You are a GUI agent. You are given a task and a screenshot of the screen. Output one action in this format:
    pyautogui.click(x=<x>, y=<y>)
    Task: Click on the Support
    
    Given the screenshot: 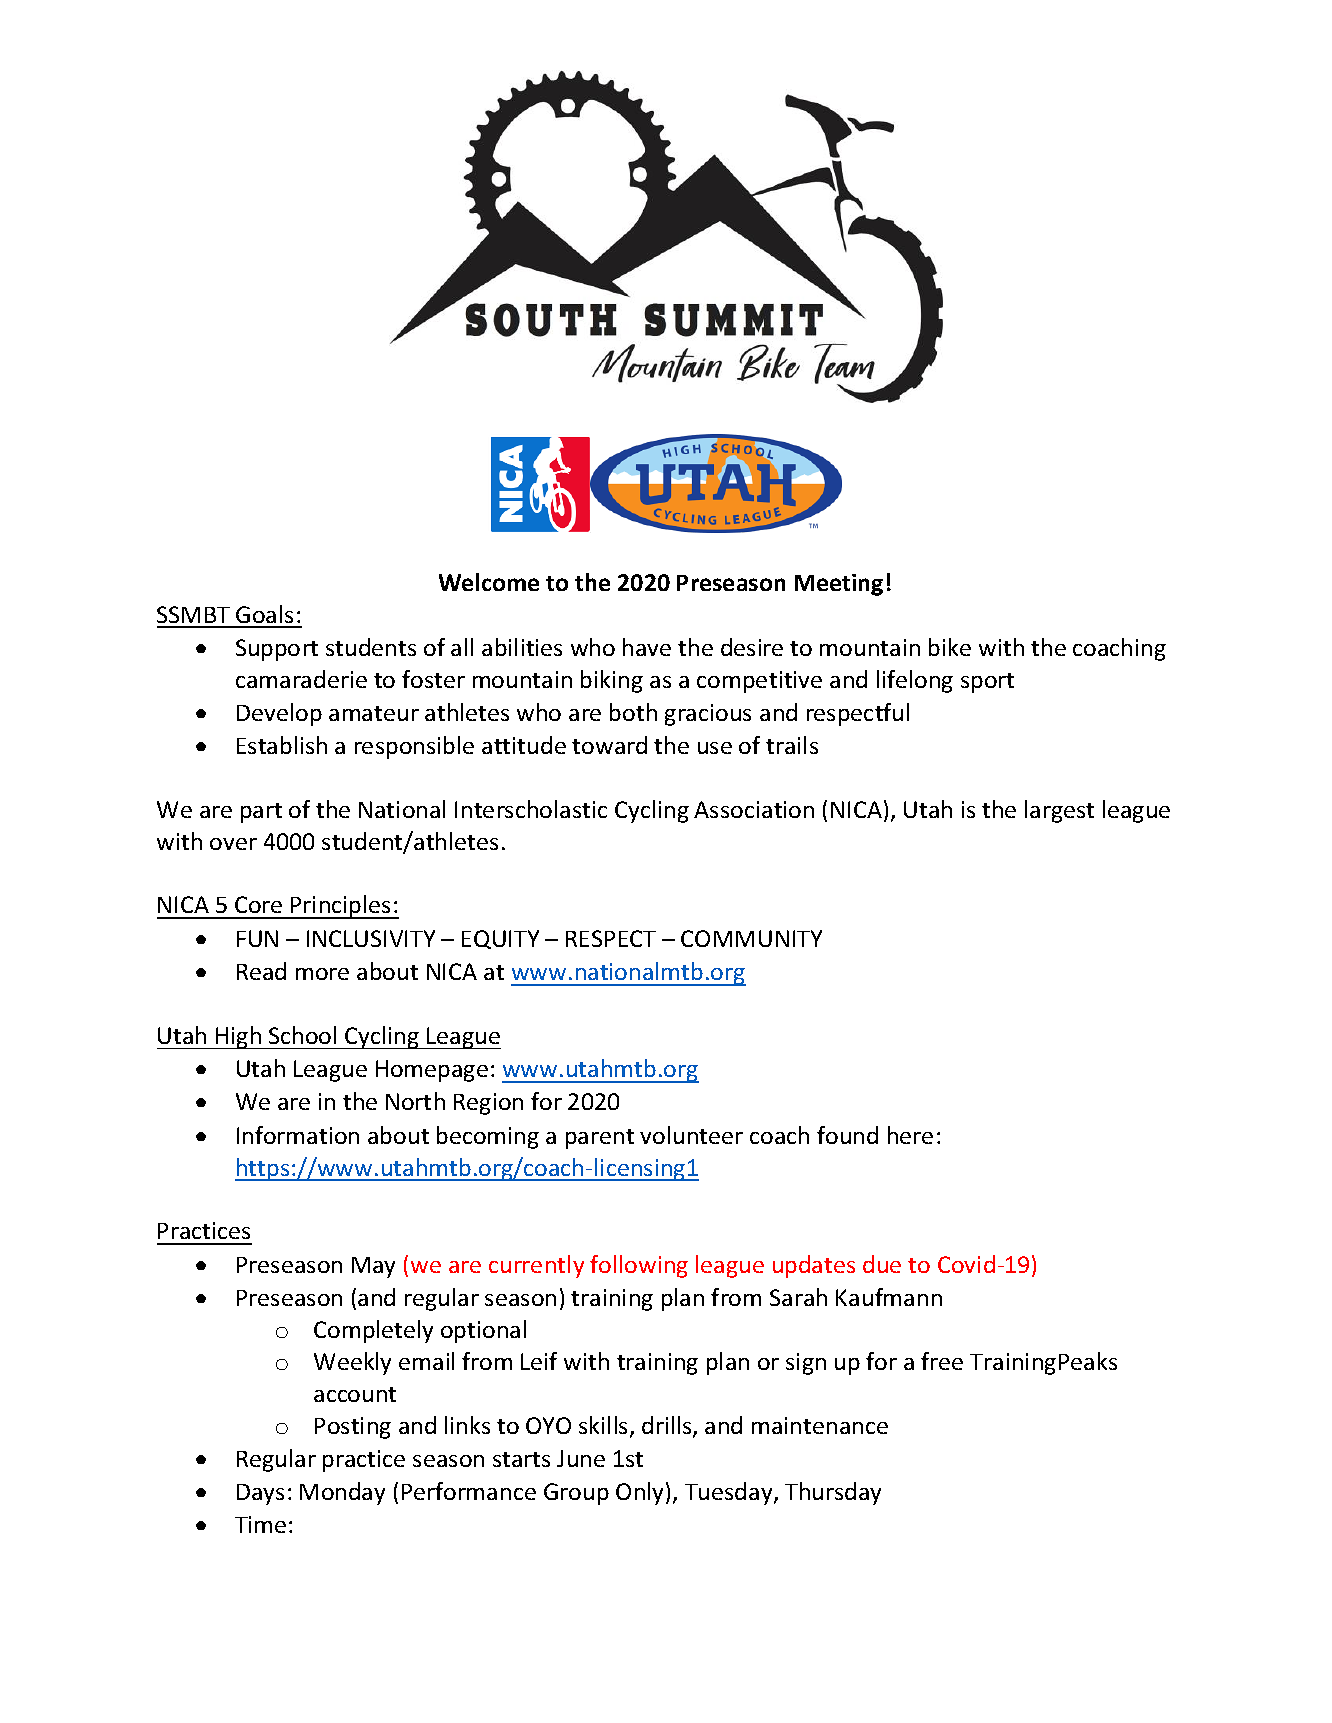 What is the action you would take?
    pyautogui.click(x=277, y=650)
